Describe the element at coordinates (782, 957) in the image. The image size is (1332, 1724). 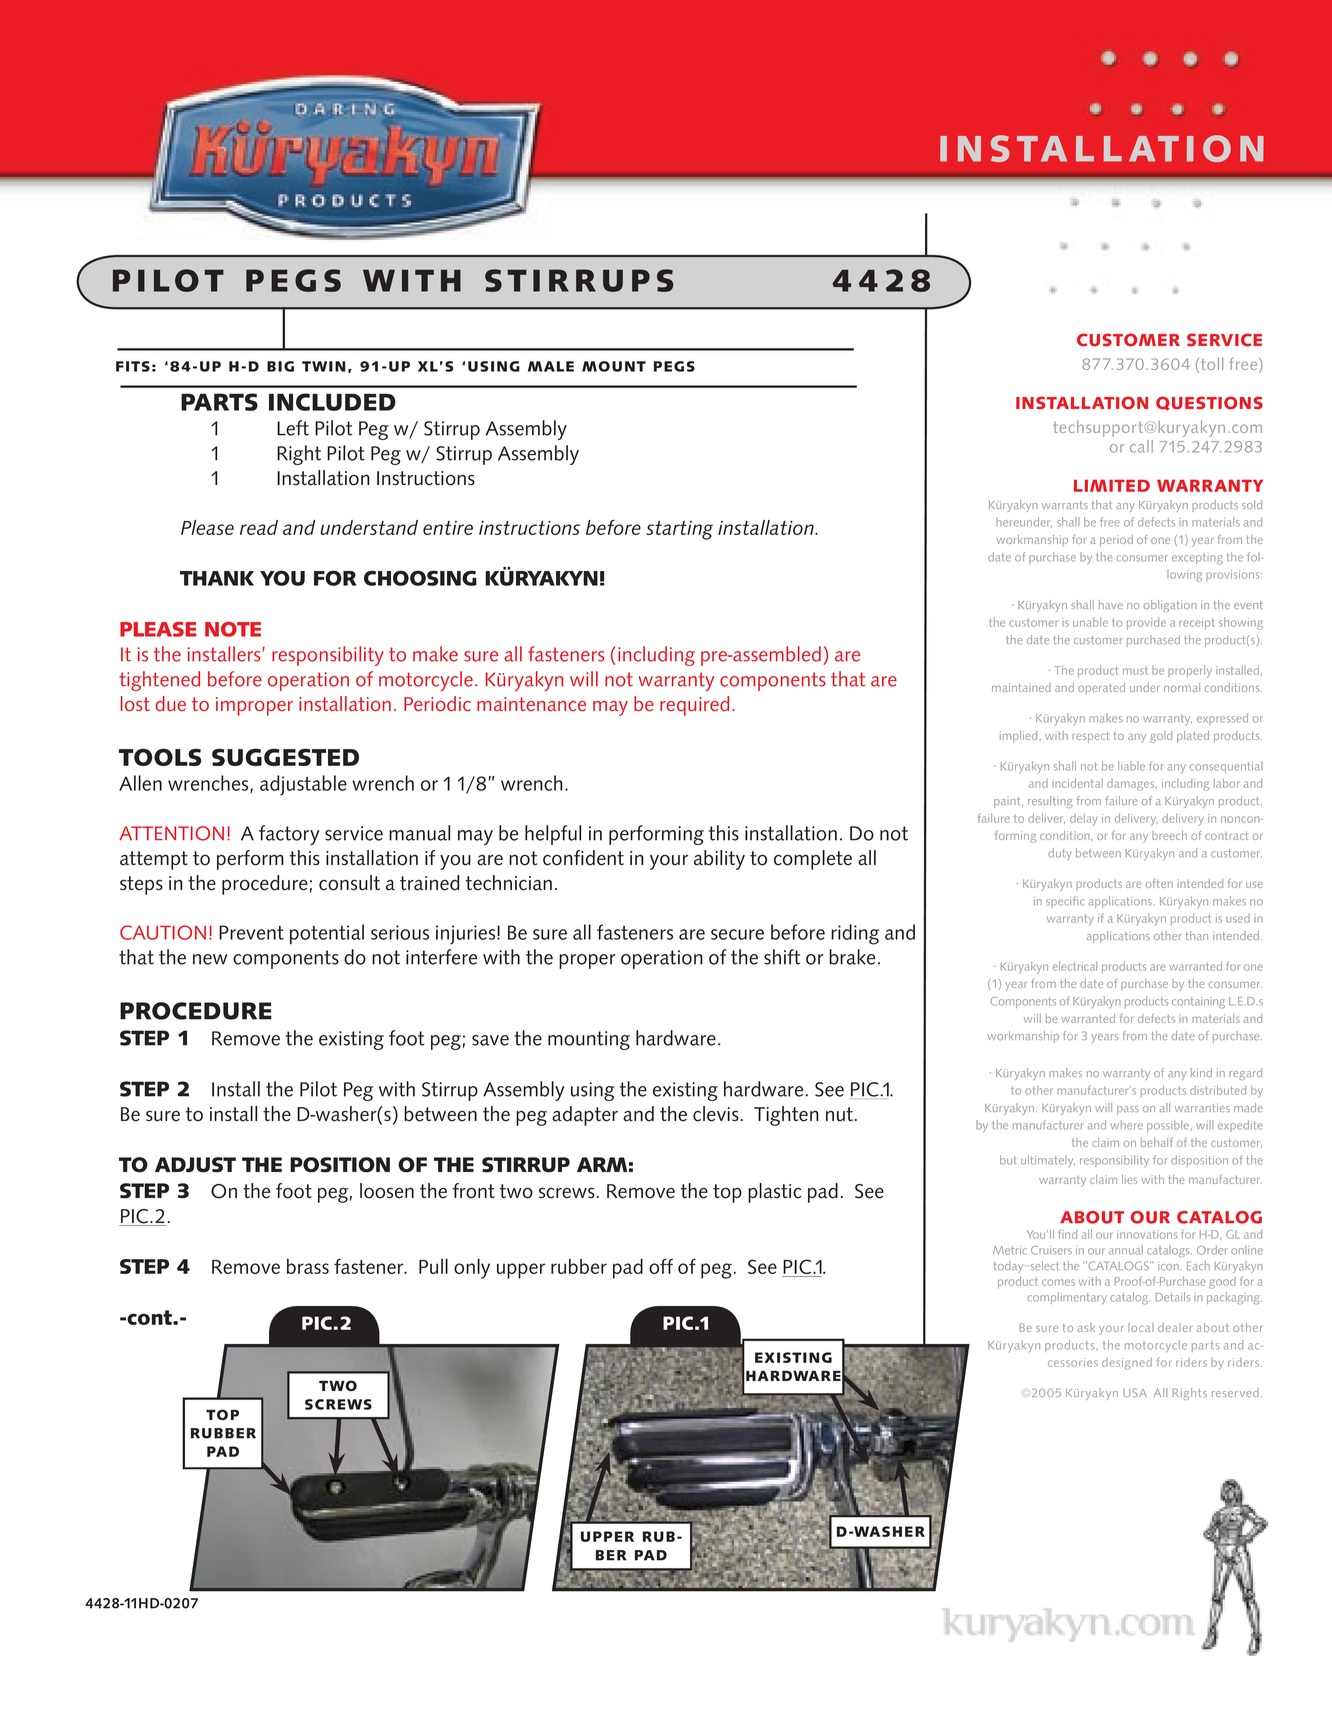
I see `shift` at that location.
